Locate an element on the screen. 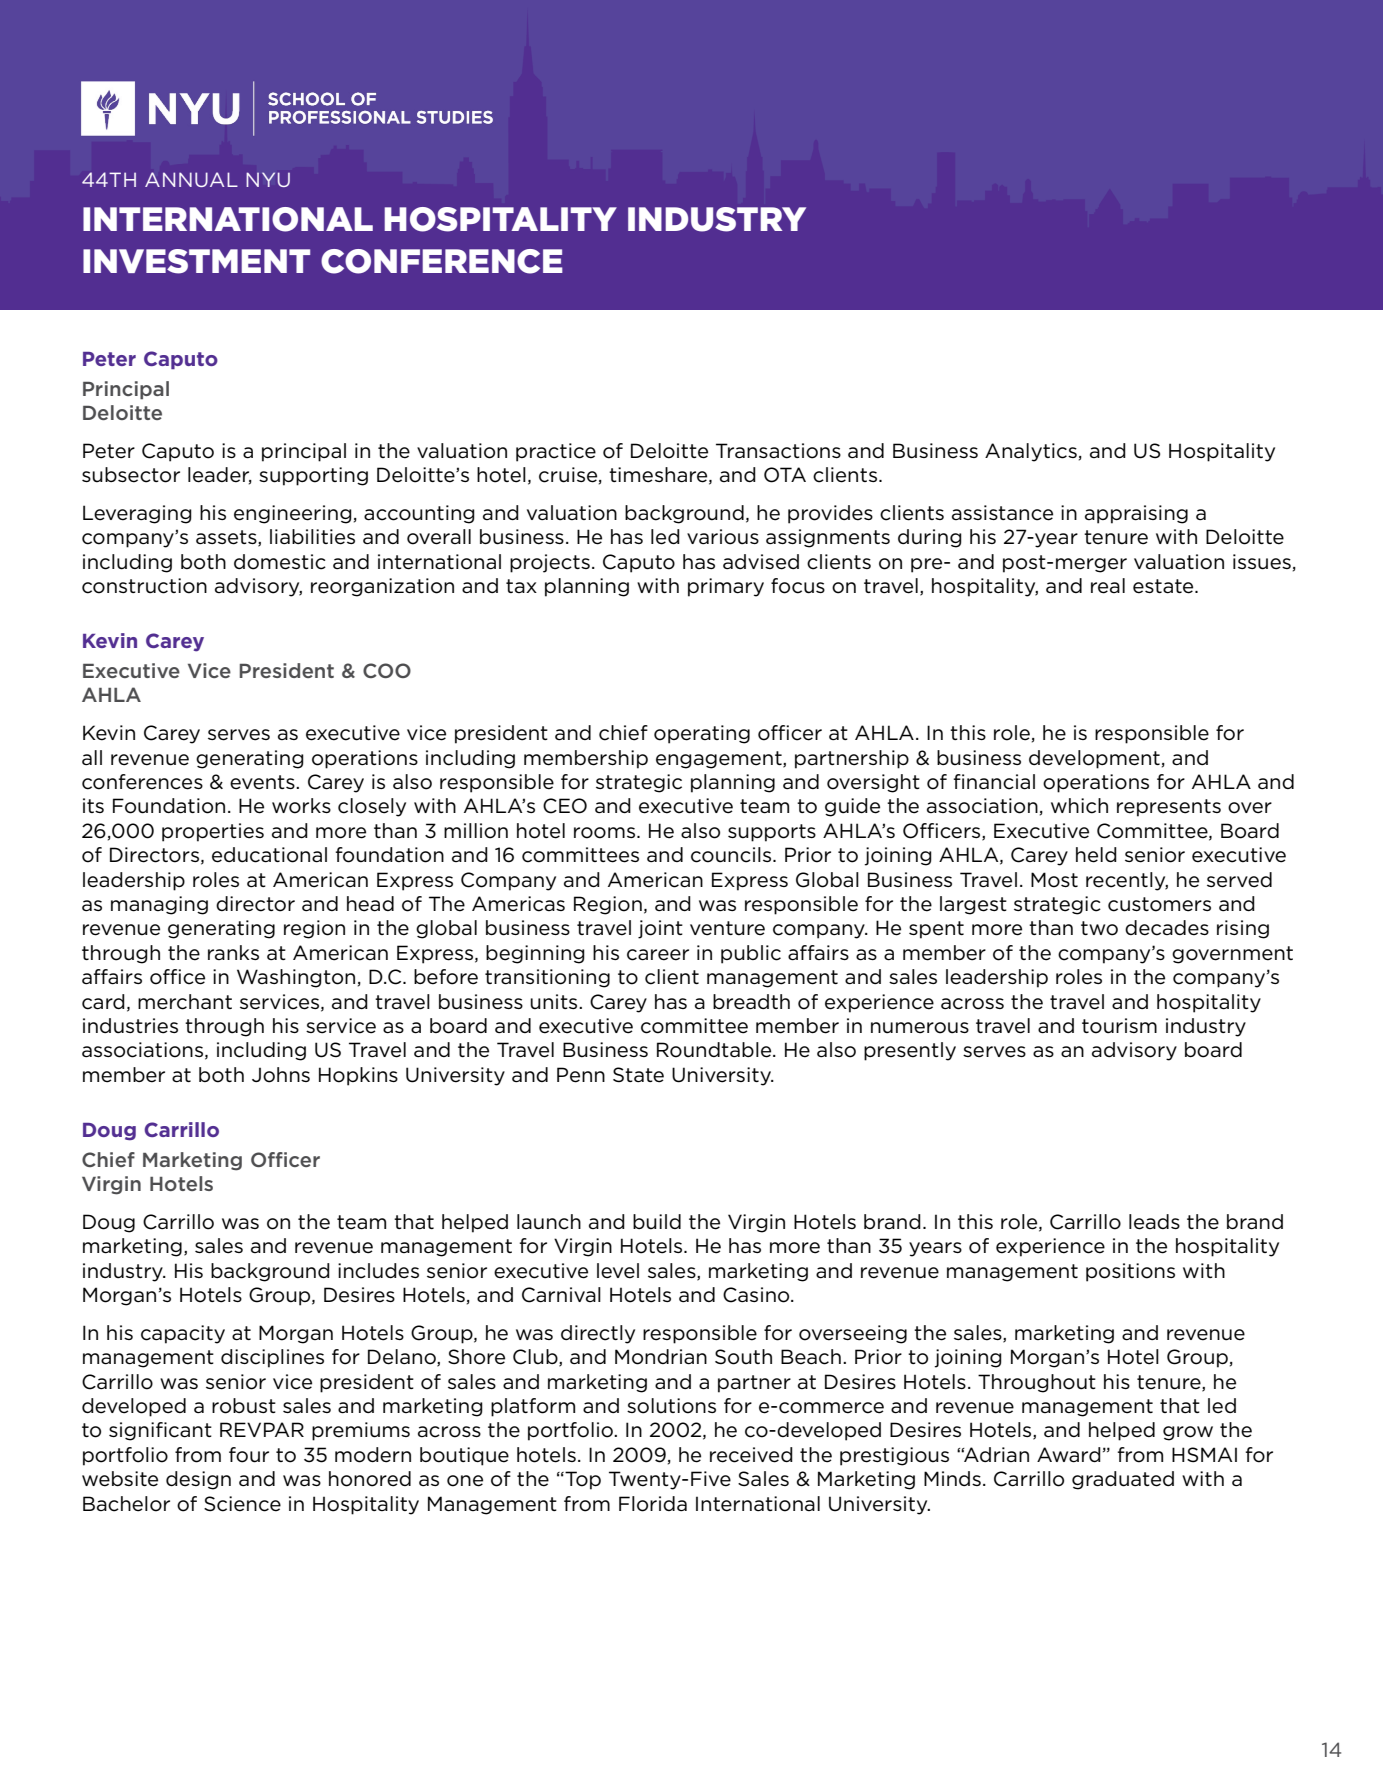  leads is located at coordinates (1154, 1222).
